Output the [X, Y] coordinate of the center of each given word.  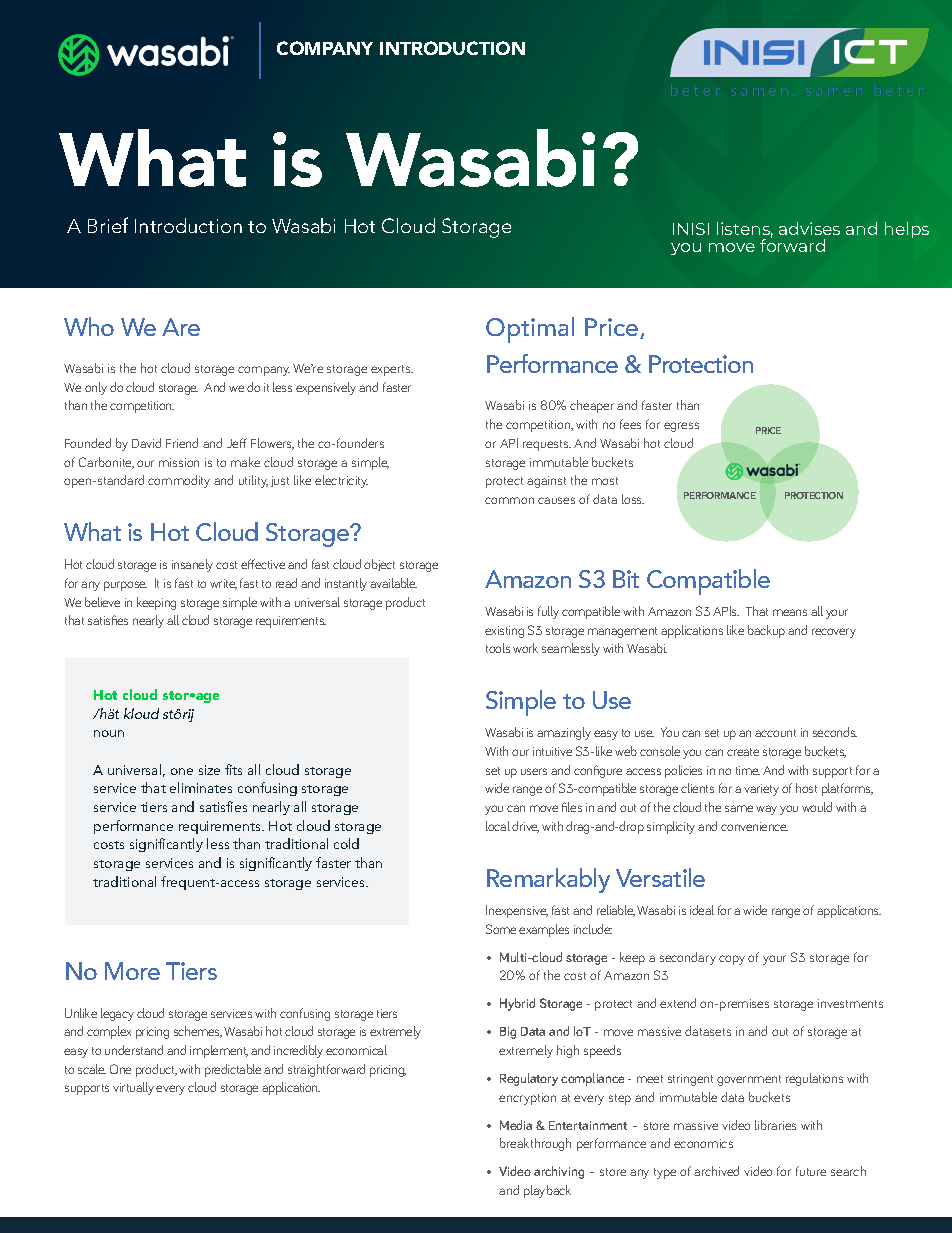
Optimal [530, 330]
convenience [754, 826]
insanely [192, 565]
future [811, 1171]
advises [809, 228]
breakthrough [535, 1144]
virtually [133, 1088]
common [509, 500]
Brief [108, 225]
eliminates [201, 787]
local [498, 826]
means [790, 612]
